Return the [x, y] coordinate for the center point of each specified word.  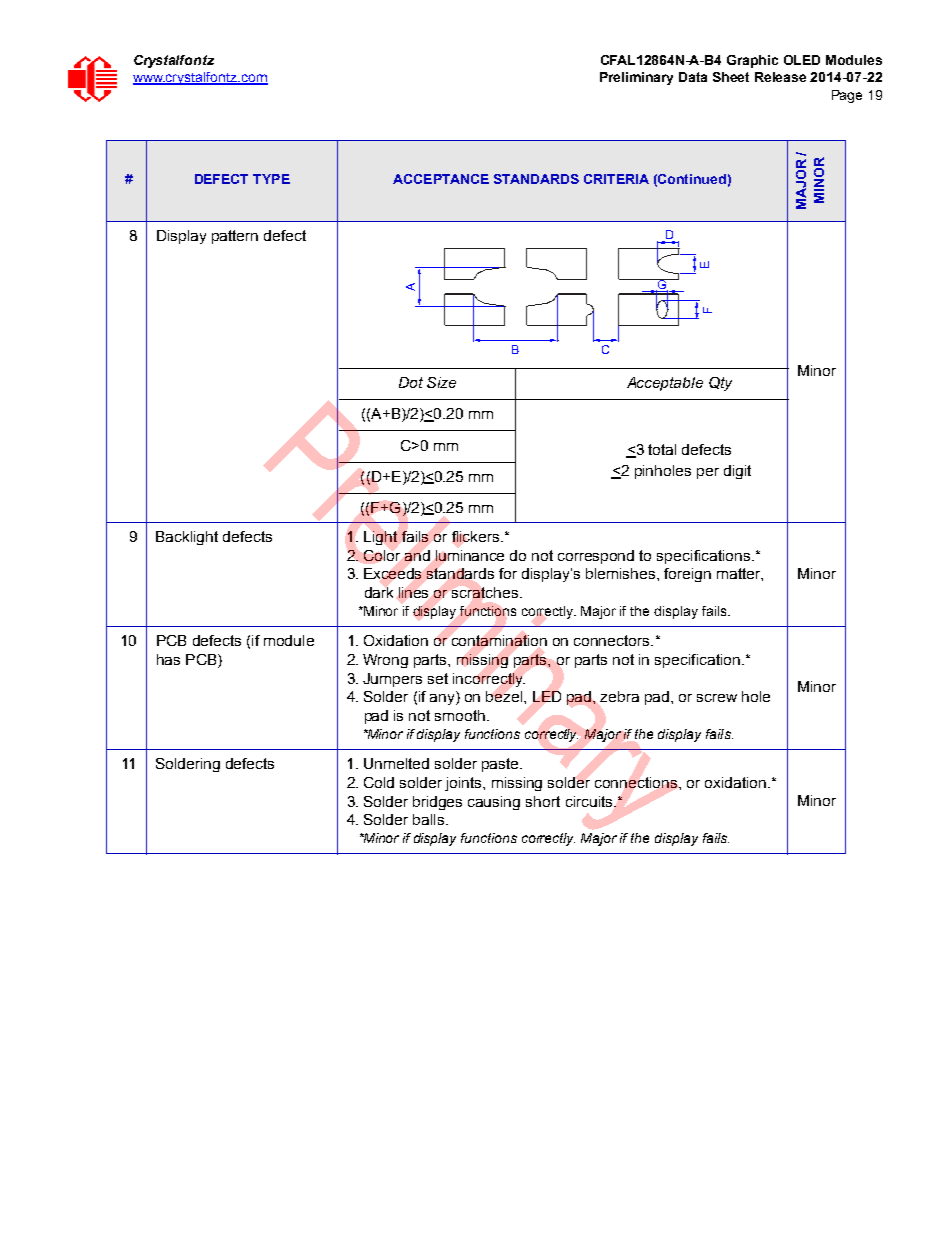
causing [494, 803]
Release [780, 77]
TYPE [271, 179]
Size [441, 382]
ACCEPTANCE [441, 179]
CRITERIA [616, 179]
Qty [720, 384]
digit [737, 472]
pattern [235, 237]
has [168, 659]
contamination [499, 640]
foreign [687, 575]
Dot [411, 382]
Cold [379, 782]
